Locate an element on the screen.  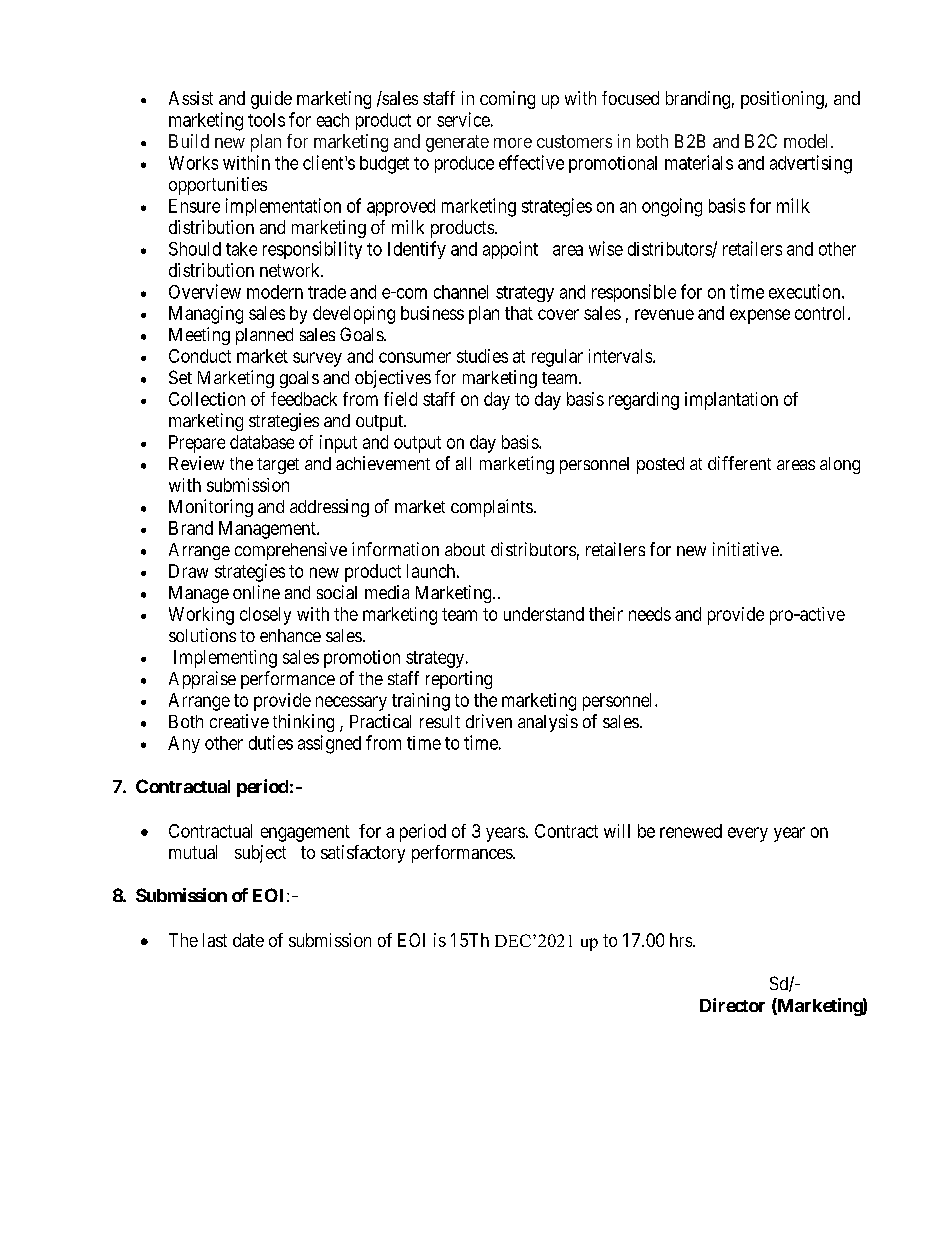
Monitoring is located at coordinates (211, 508).
